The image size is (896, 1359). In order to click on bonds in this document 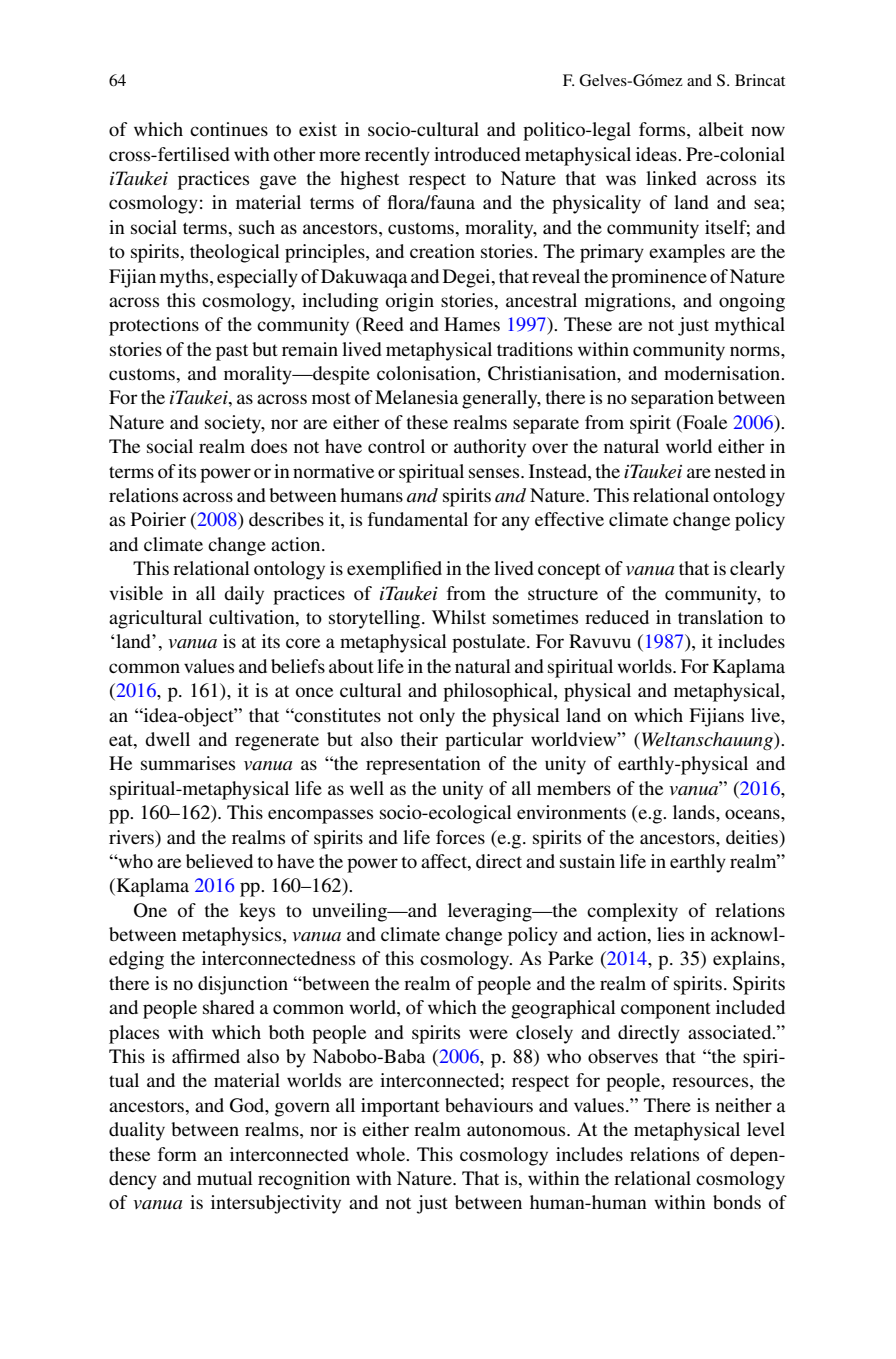, I will do `click(737, 1202)`.
